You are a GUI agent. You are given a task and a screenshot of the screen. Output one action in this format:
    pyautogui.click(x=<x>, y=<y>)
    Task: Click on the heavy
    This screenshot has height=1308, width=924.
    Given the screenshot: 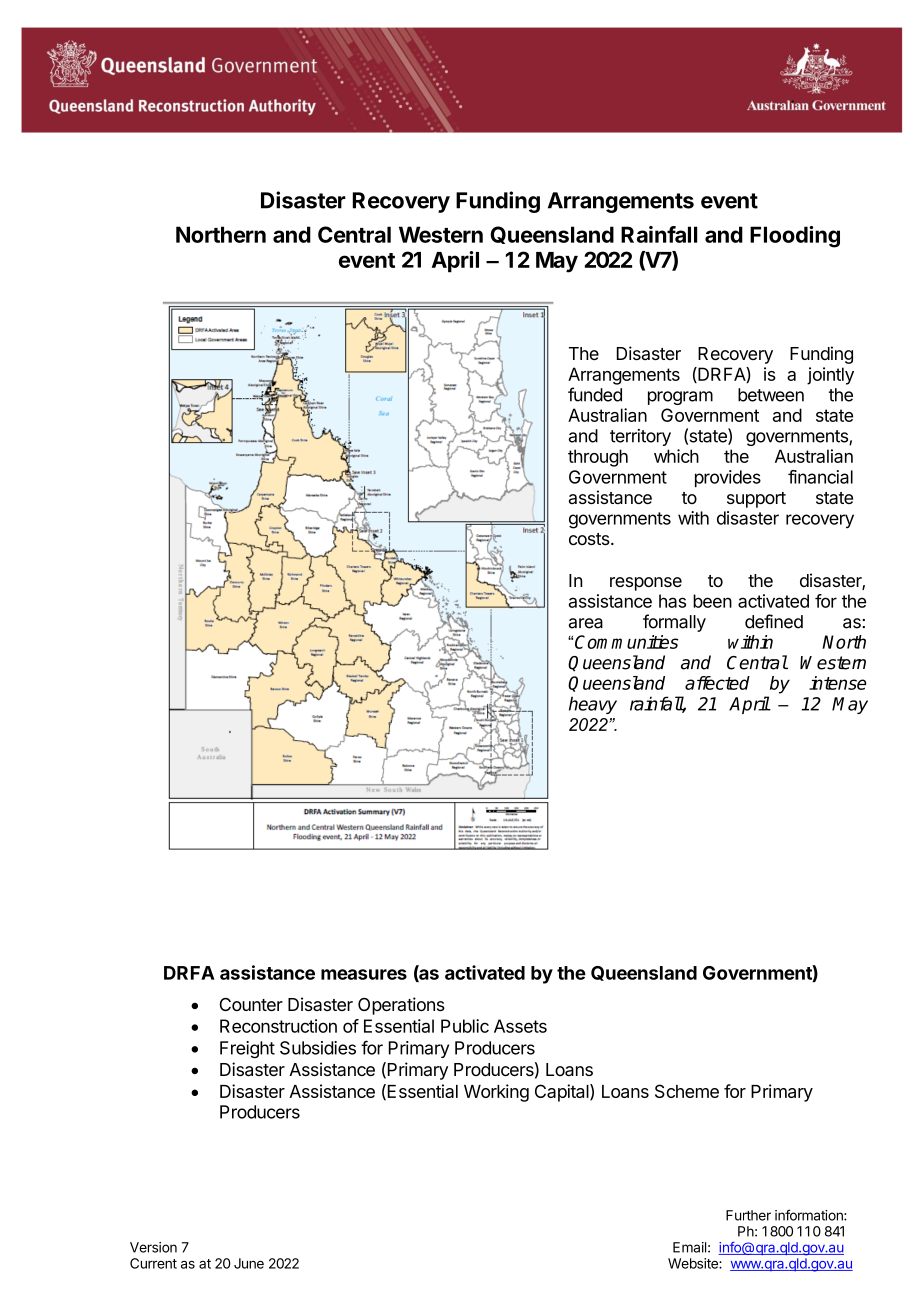 What is the action you would take?
    pyautogui.click(x=593, y=705)
